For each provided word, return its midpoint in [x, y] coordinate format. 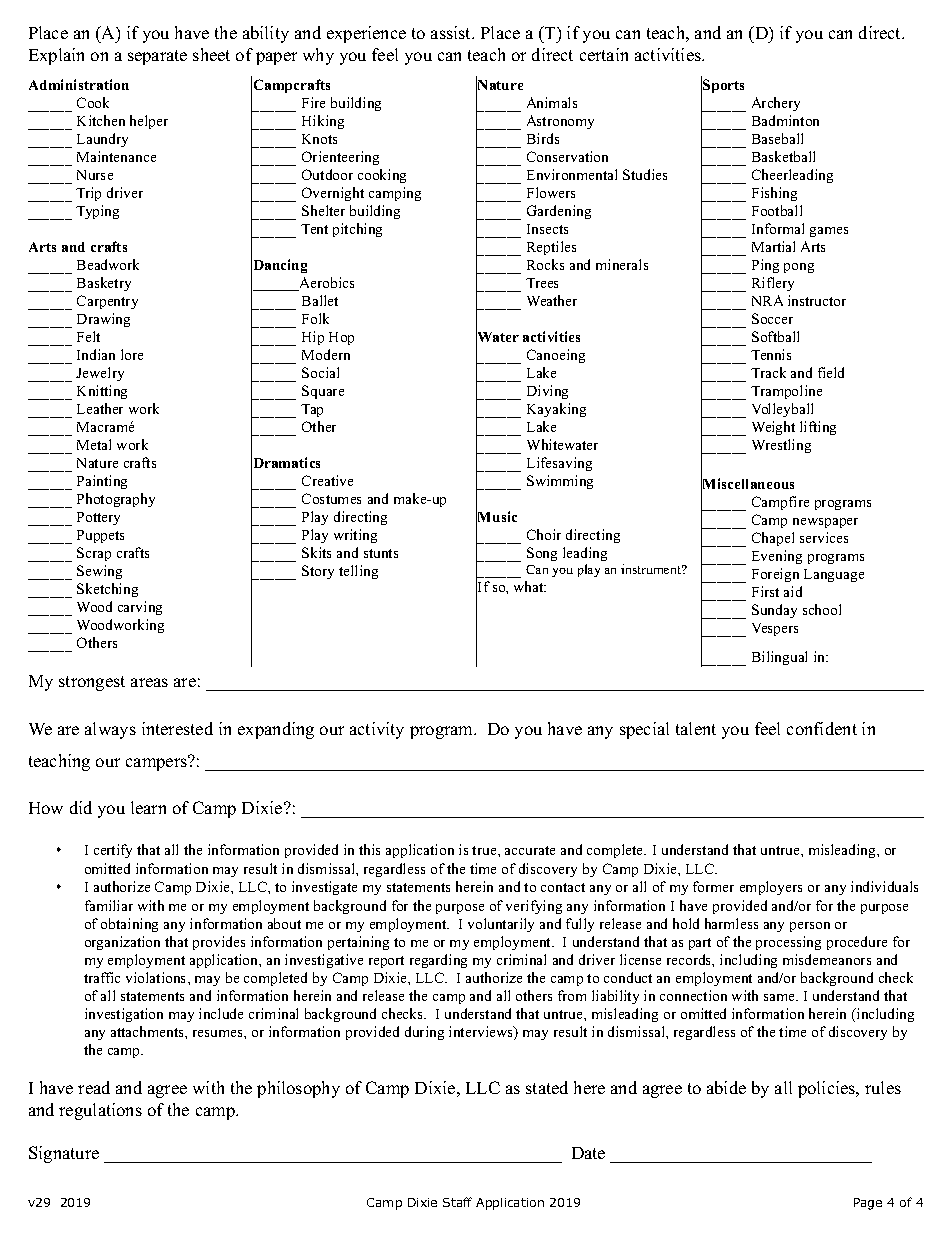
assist [452, 32]
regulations [100, 1111]
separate [157, 57]
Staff [457, 1202]
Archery [776, 104]
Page [868, 1204]
